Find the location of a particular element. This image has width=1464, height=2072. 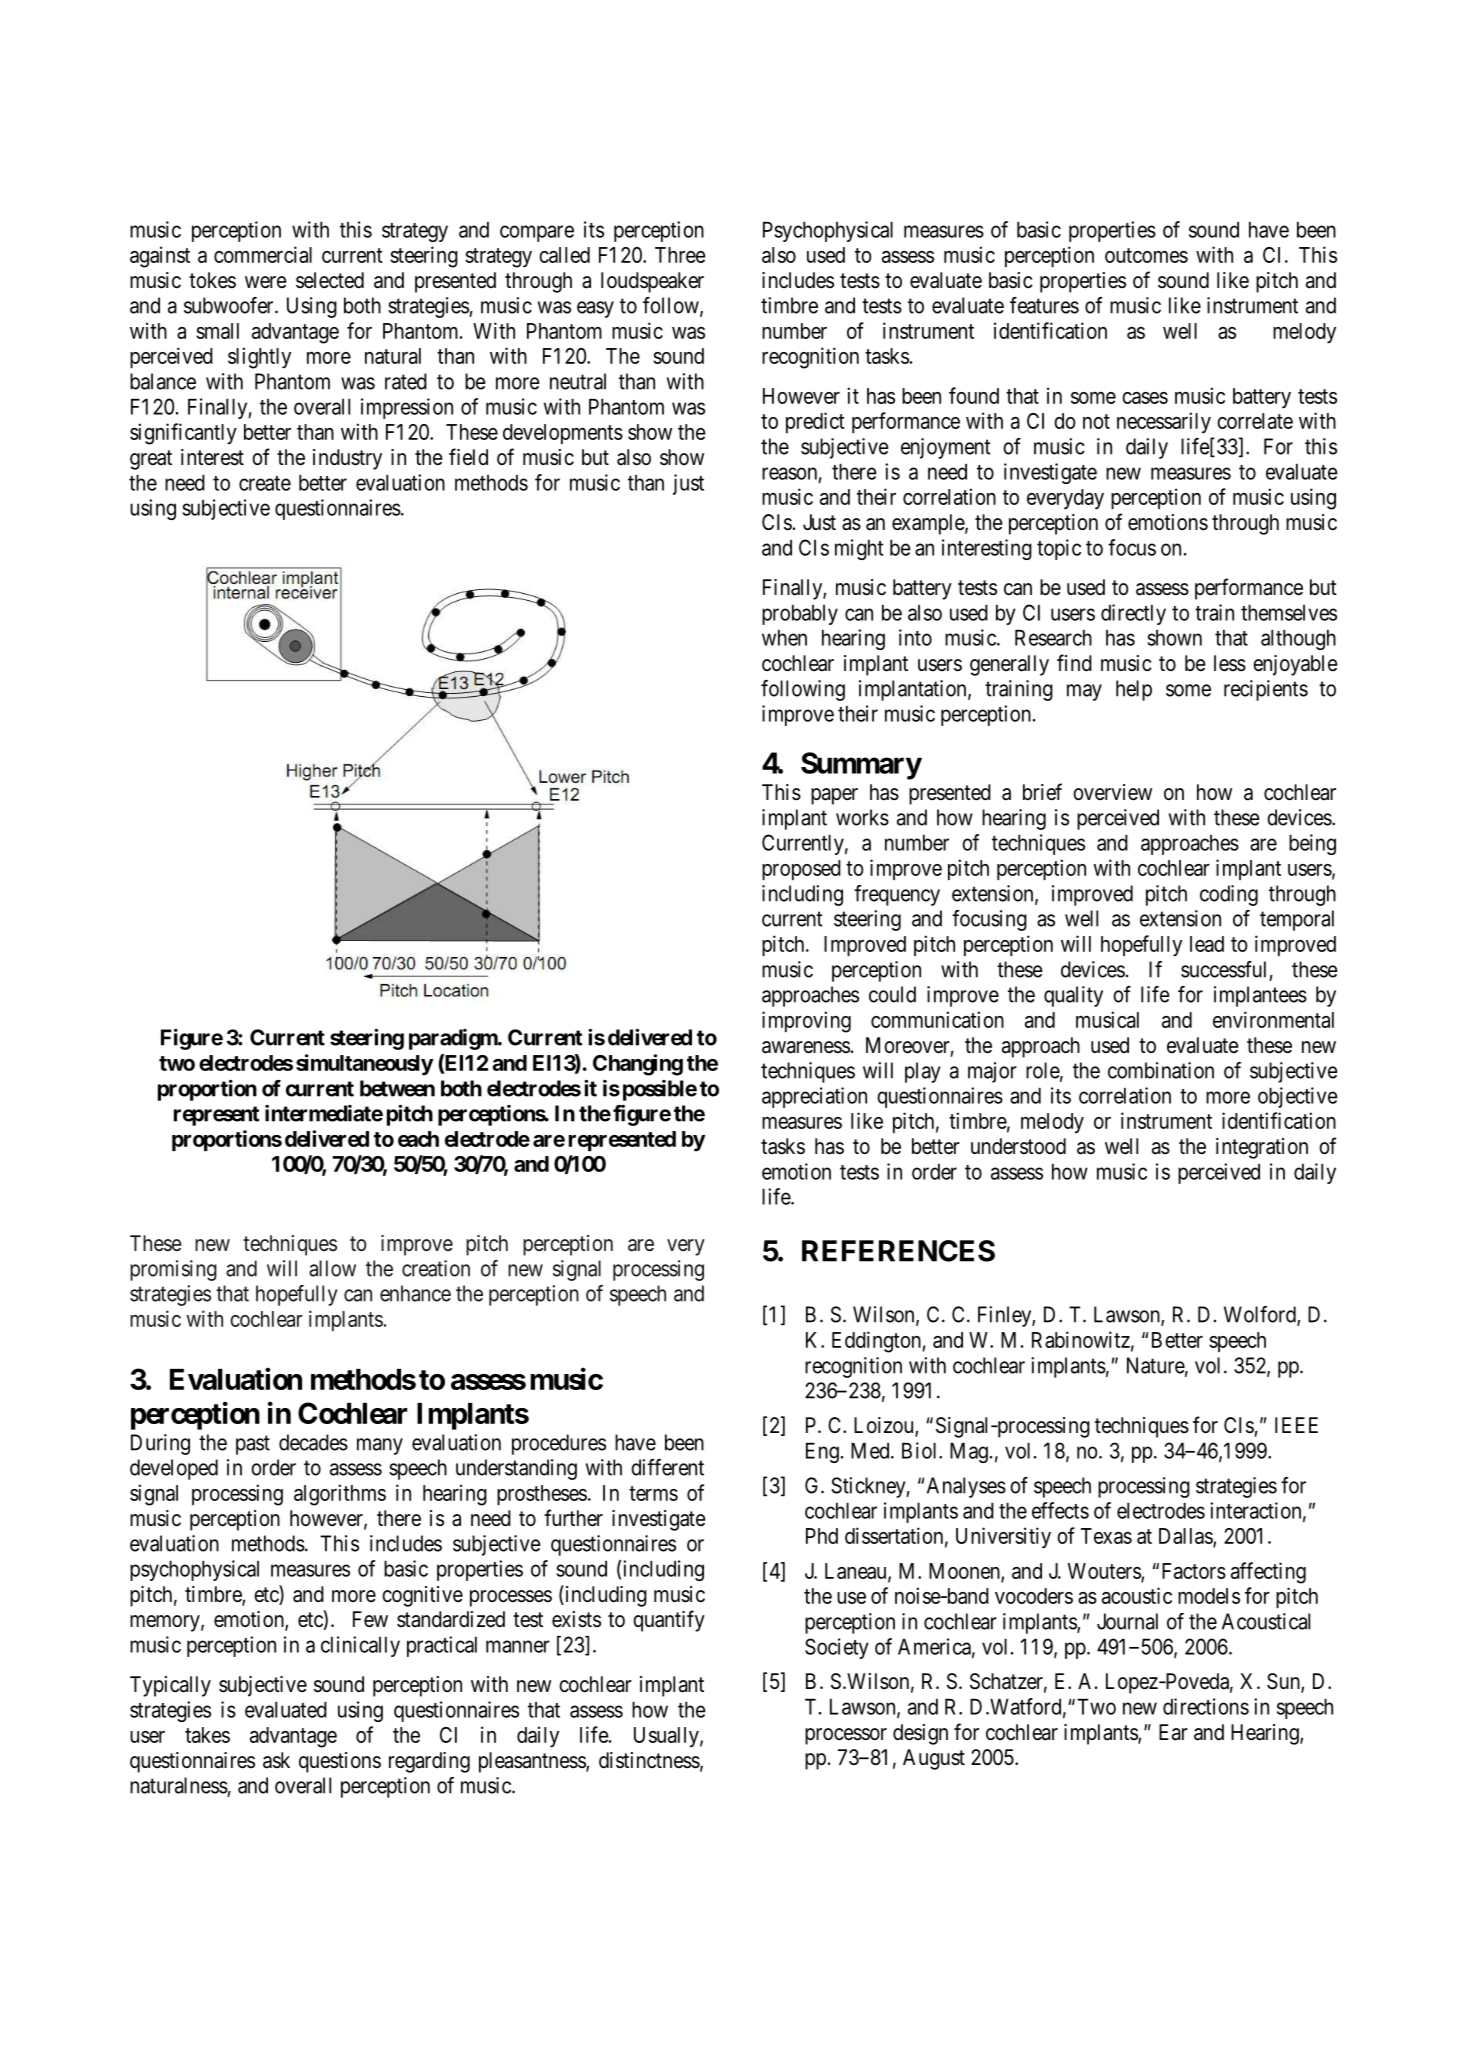

processor is located at coordinates (846, 1736).
